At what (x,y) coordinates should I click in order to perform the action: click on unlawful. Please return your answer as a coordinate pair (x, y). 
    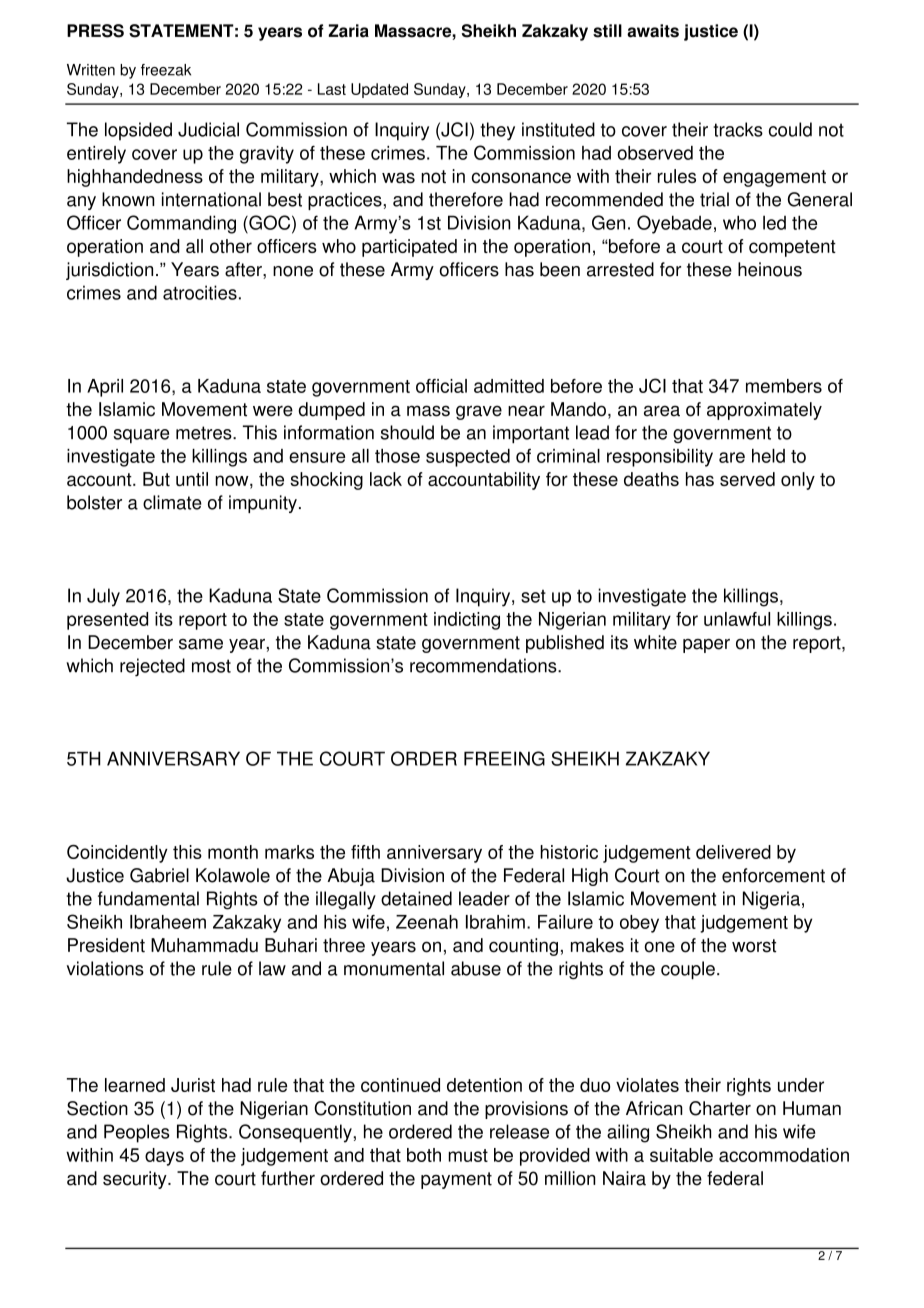
    Looking at the image, I should click on (737, 619).
